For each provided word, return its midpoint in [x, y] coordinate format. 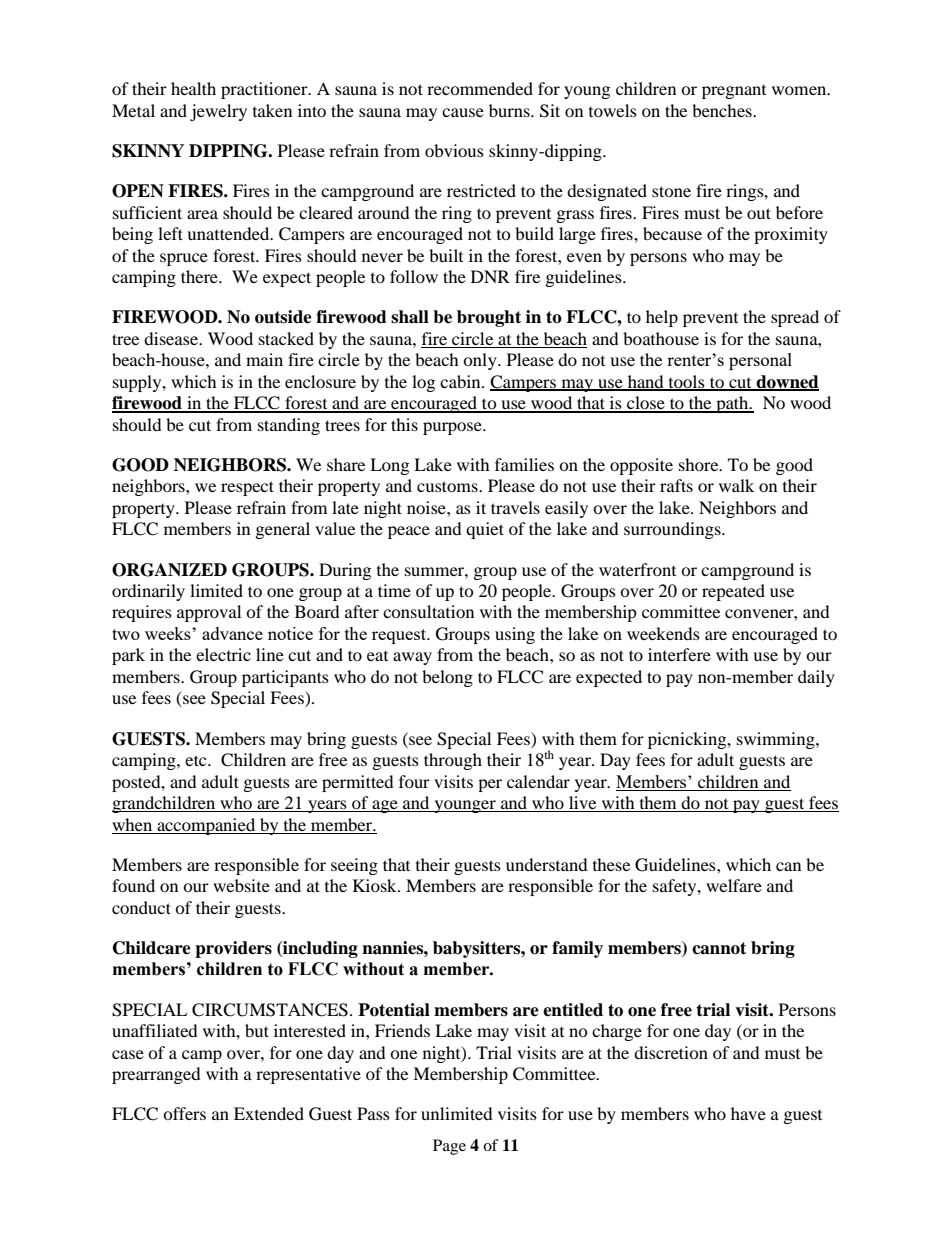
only [481, 361]
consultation [428, 611]
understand [547, 864]
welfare [734, 885]
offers [184, 1113]
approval [209, 613]
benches [723, 110]
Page [449, 1147]
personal [760, 361]
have [748, 1113]
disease [172, 338]
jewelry [218, 112]
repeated [733, 592]
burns [510, 110]
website [241, 885]
